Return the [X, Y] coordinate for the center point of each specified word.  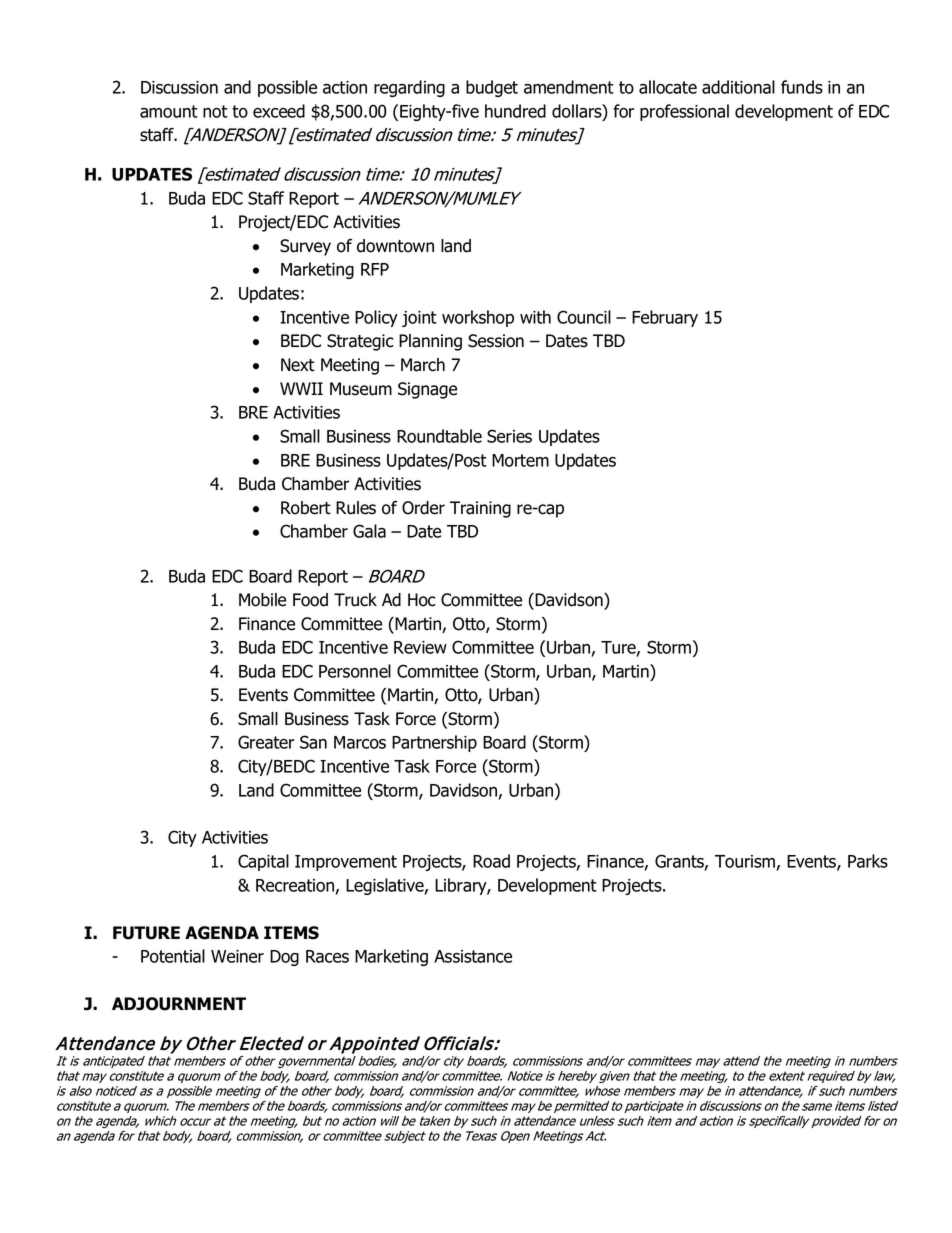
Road [491, 861]
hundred [515, 111]
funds [802, 87]
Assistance [473, 956]
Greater [266, 742]
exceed [279, 111]
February [665, 318]
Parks [868, 861]
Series [509, 436]
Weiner [237, 956]
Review [420, 647]
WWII [301, 388]
